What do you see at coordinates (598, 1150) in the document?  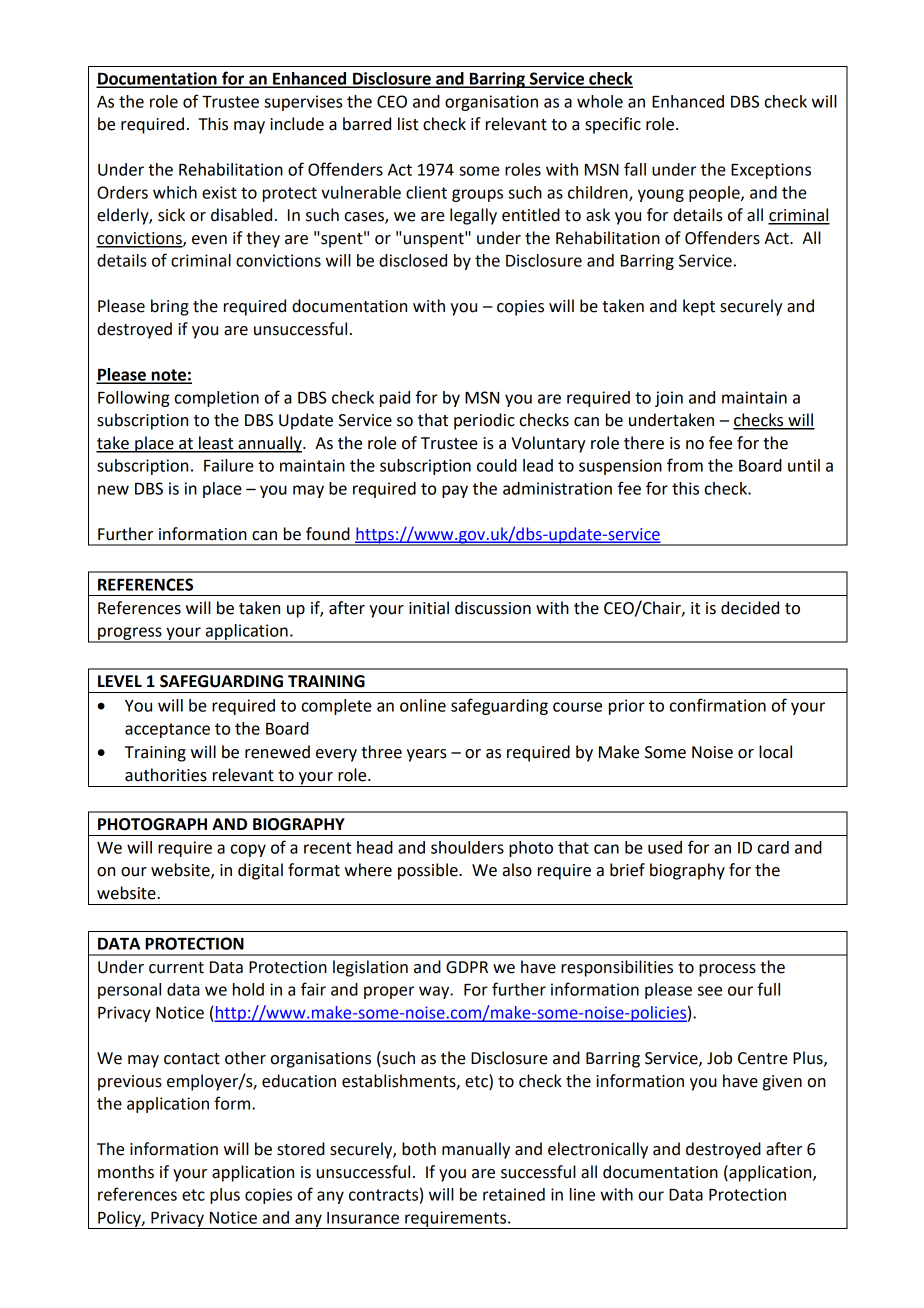 I see `electronically` at bounding box center [598, 1150].
